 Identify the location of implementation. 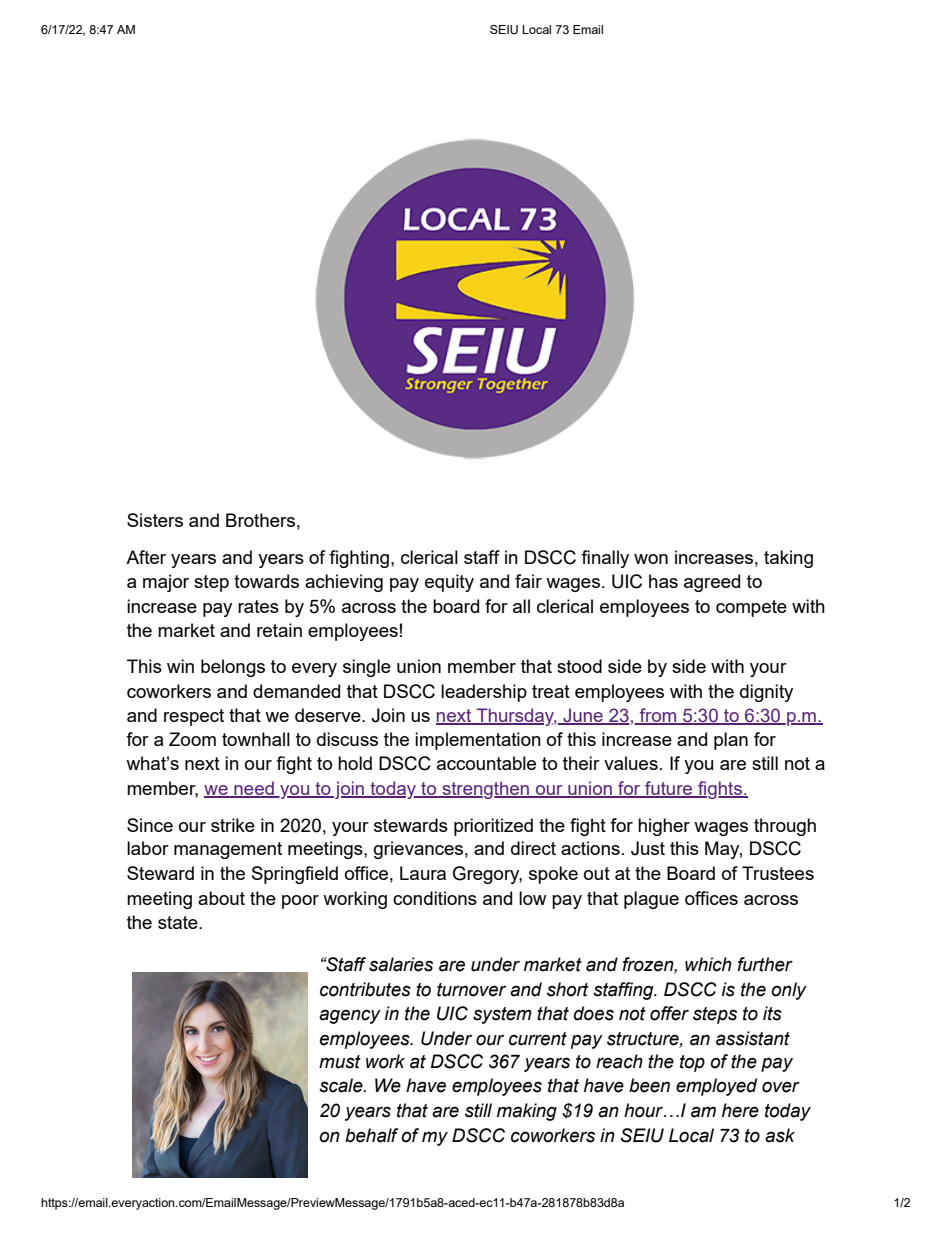
(478, 741).
